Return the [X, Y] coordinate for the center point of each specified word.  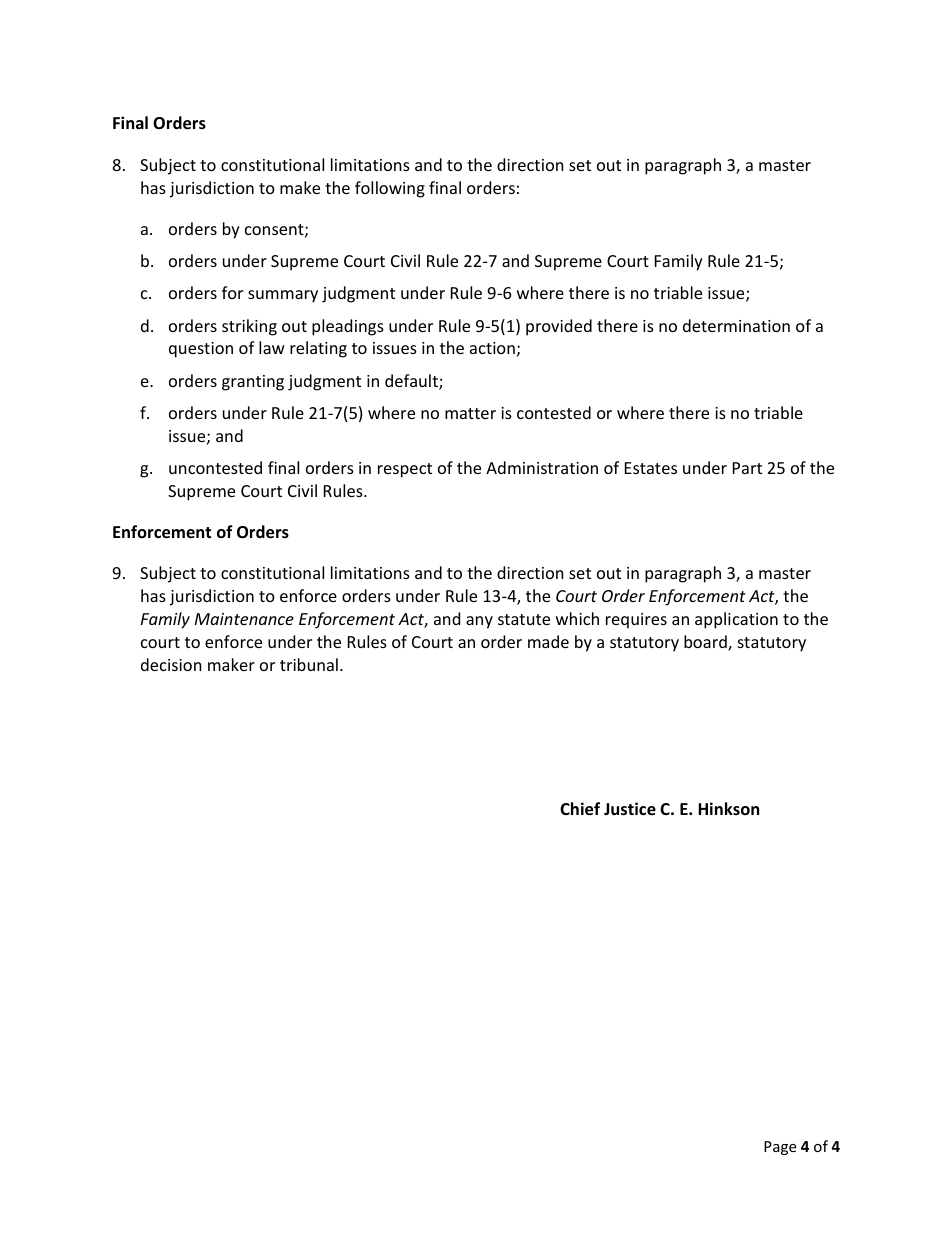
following [390, 189]
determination [736, 325]
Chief [580, 809]
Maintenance [244, 619]
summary [283, 296]
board [706, 643]
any [479, 622]
